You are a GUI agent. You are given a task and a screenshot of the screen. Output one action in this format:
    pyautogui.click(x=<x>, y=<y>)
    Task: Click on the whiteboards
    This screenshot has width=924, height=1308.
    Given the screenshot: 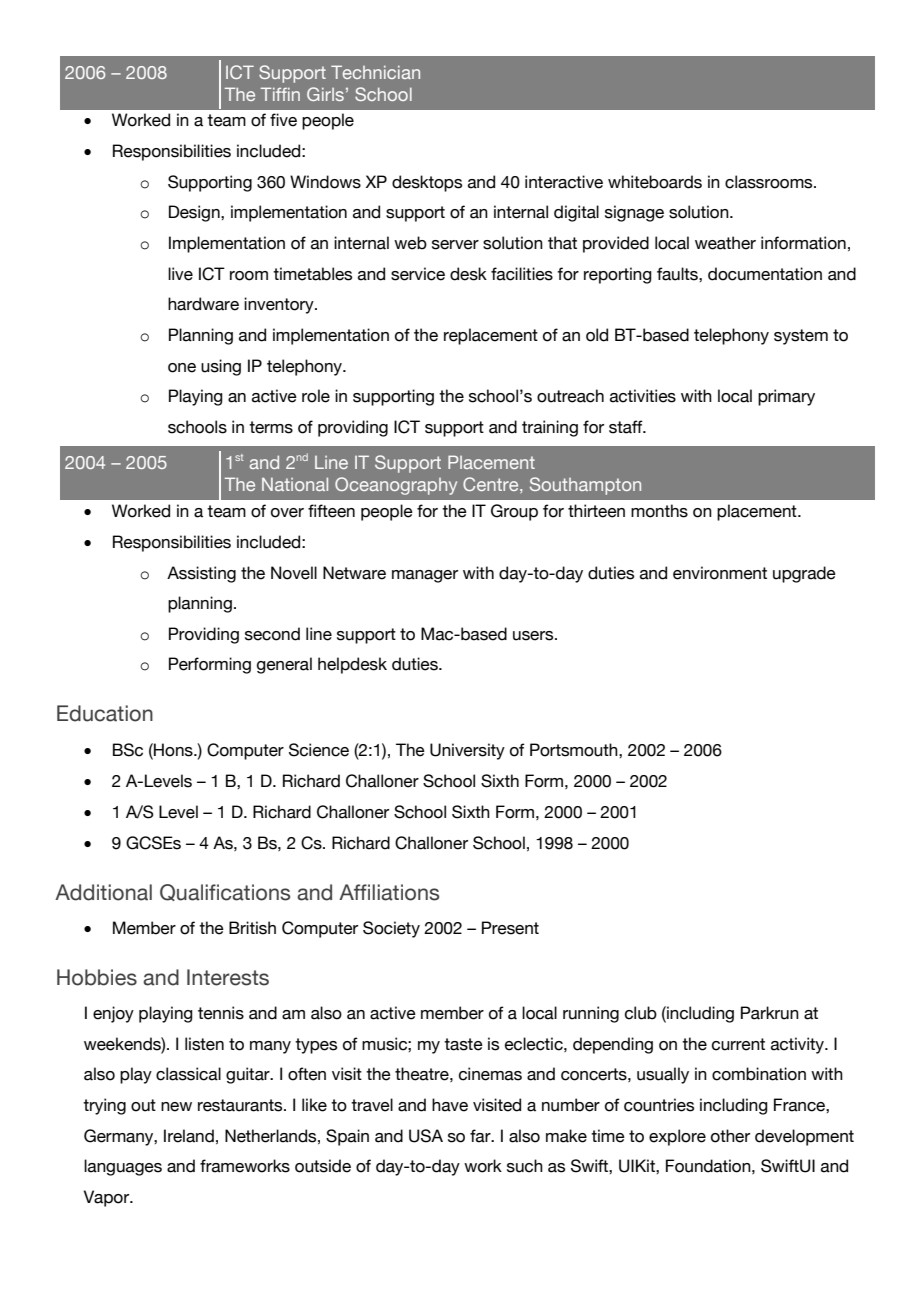 What is the action you would take?
    pyautogui.click(x=655, y=182)
